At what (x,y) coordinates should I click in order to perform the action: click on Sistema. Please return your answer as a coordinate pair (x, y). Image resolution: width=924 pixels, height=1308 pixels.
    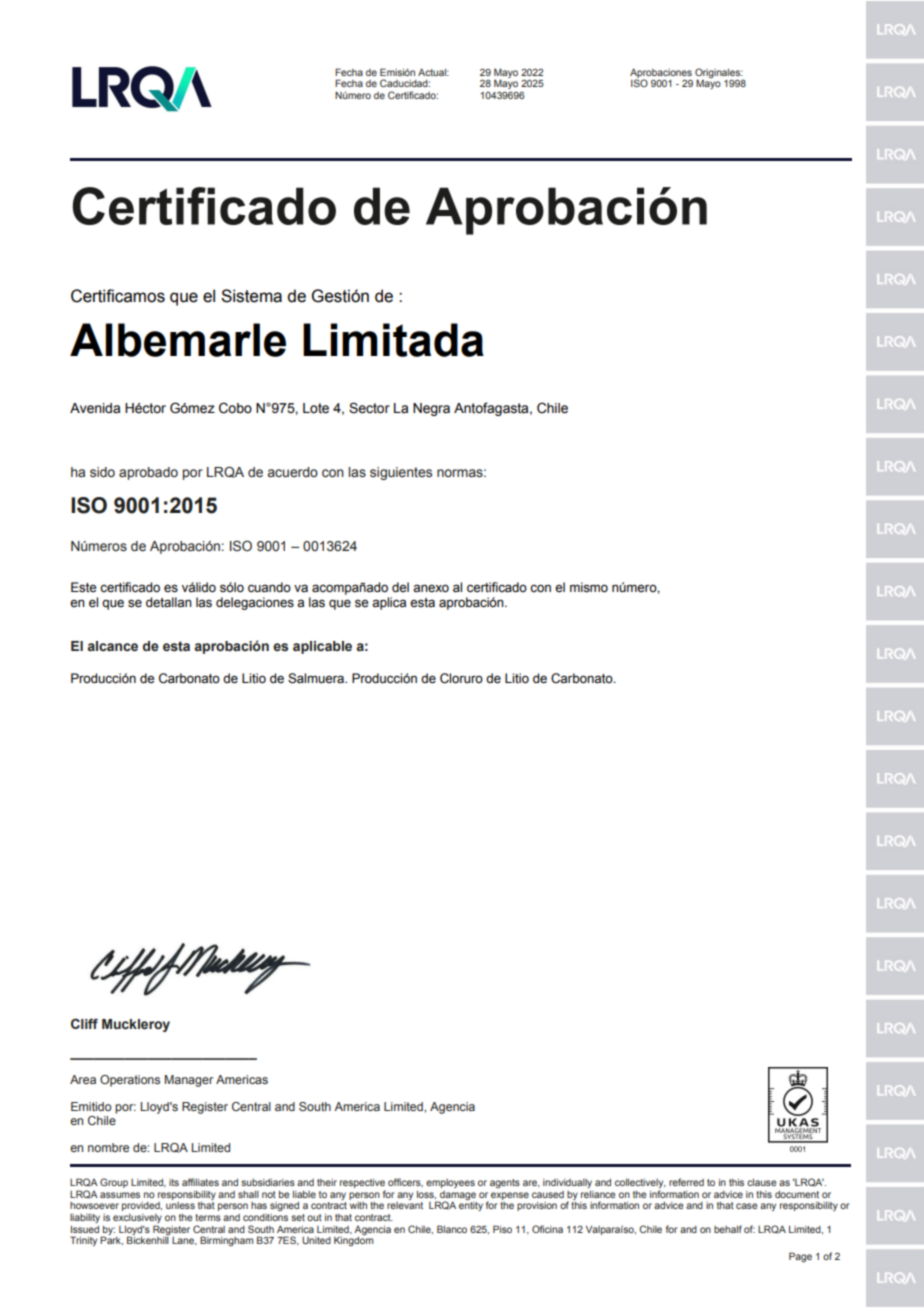
    Looking at the image, I should click on (251, 296).
